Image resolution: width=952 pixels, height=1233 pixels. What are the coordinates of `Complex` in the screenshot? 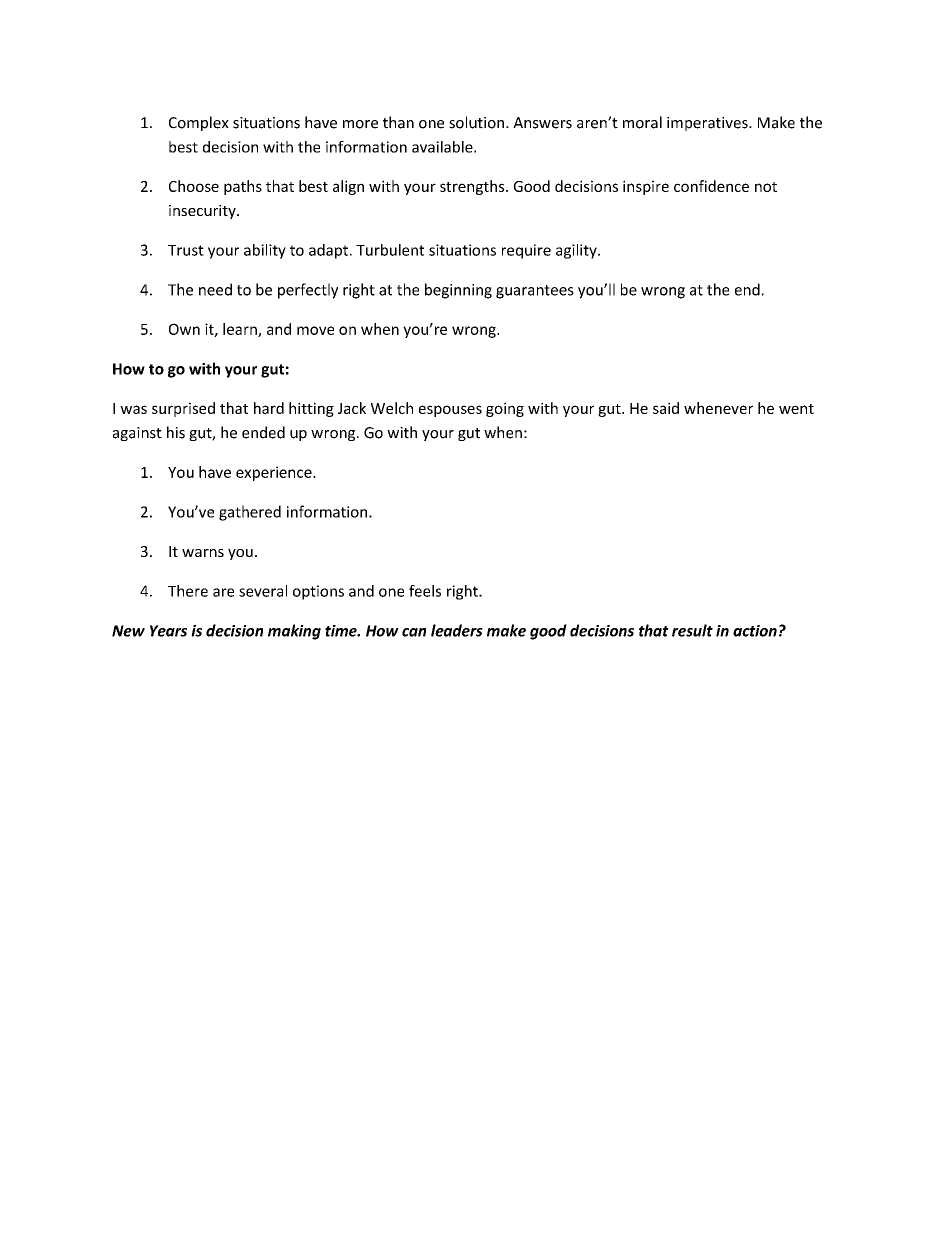 It's located at (199, 123).
